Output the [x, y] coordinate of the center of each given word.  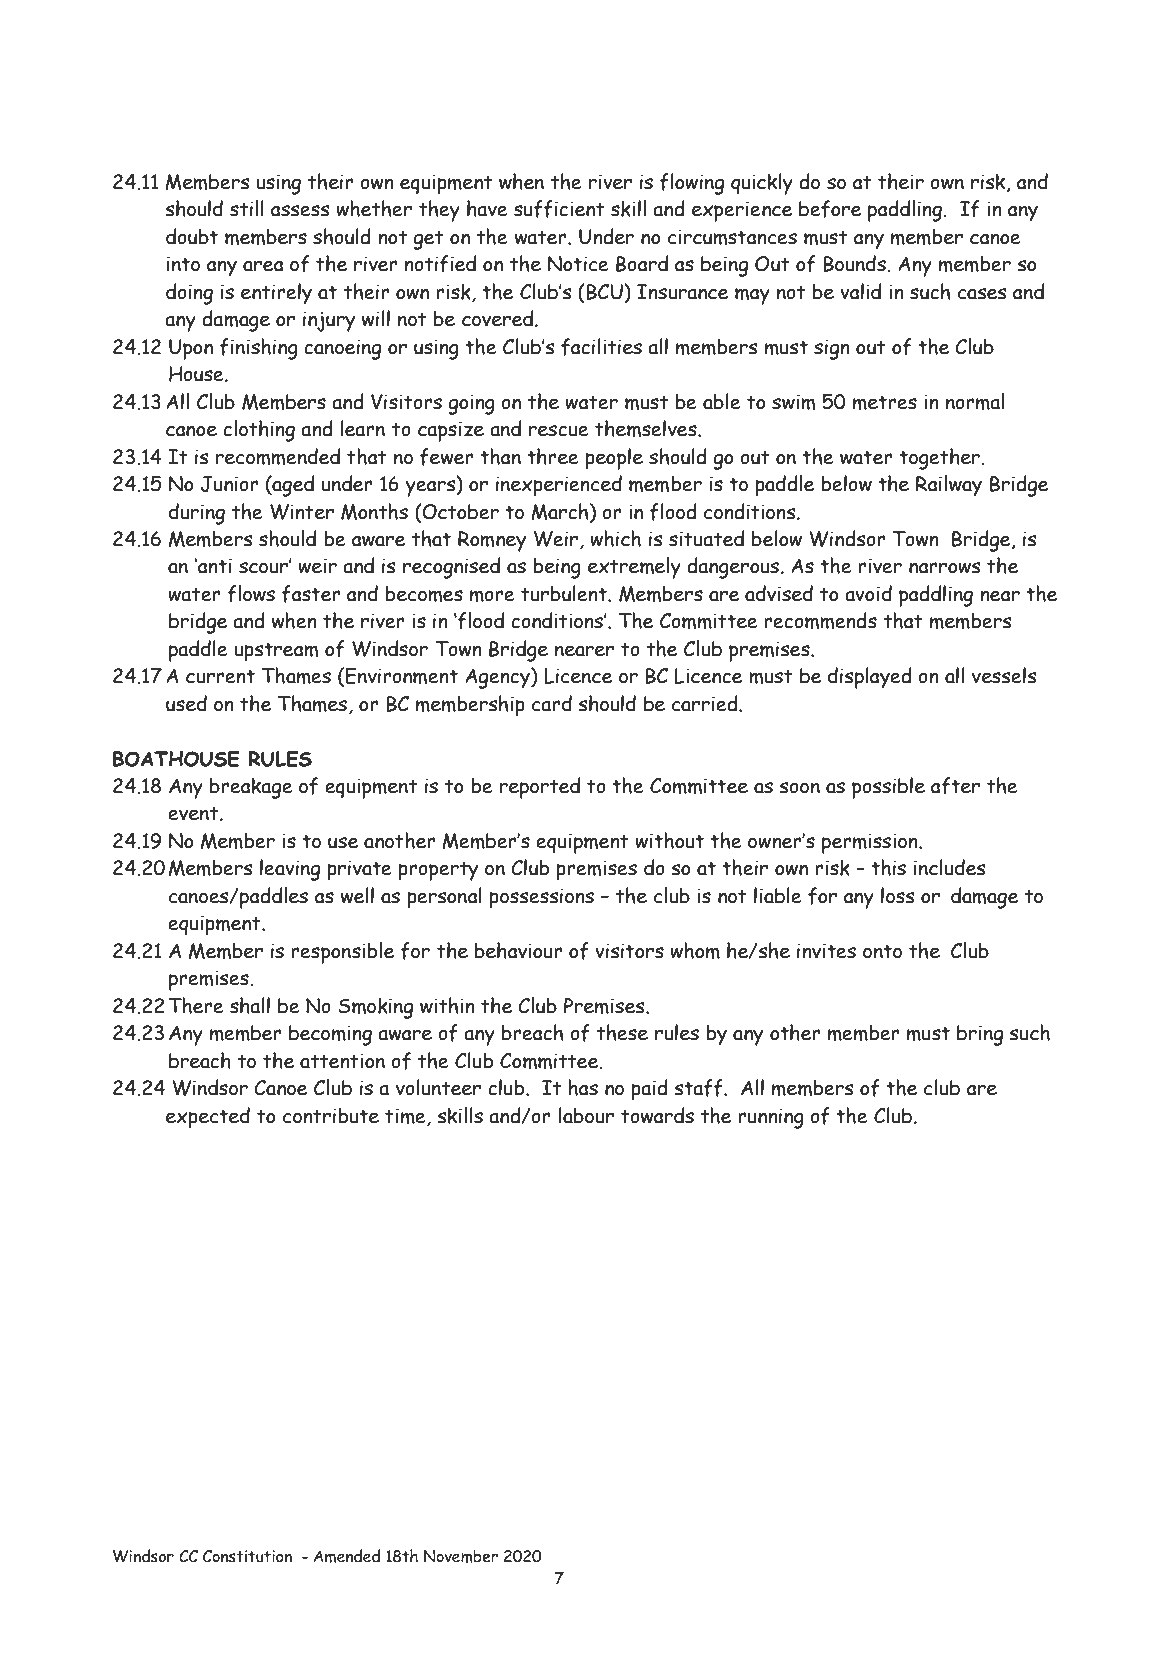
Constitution [247, 1556]
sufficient [559, 209]
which [615, 538]
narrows [944, 568]
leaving [290, 870]
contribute [331, 1116]
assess [300, 211]
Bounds [855, 263]
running [771, 1118]
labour [586, 1115]
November [461, 1556]
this [888, 867]
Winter [302, 512]
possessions [541, 898]
